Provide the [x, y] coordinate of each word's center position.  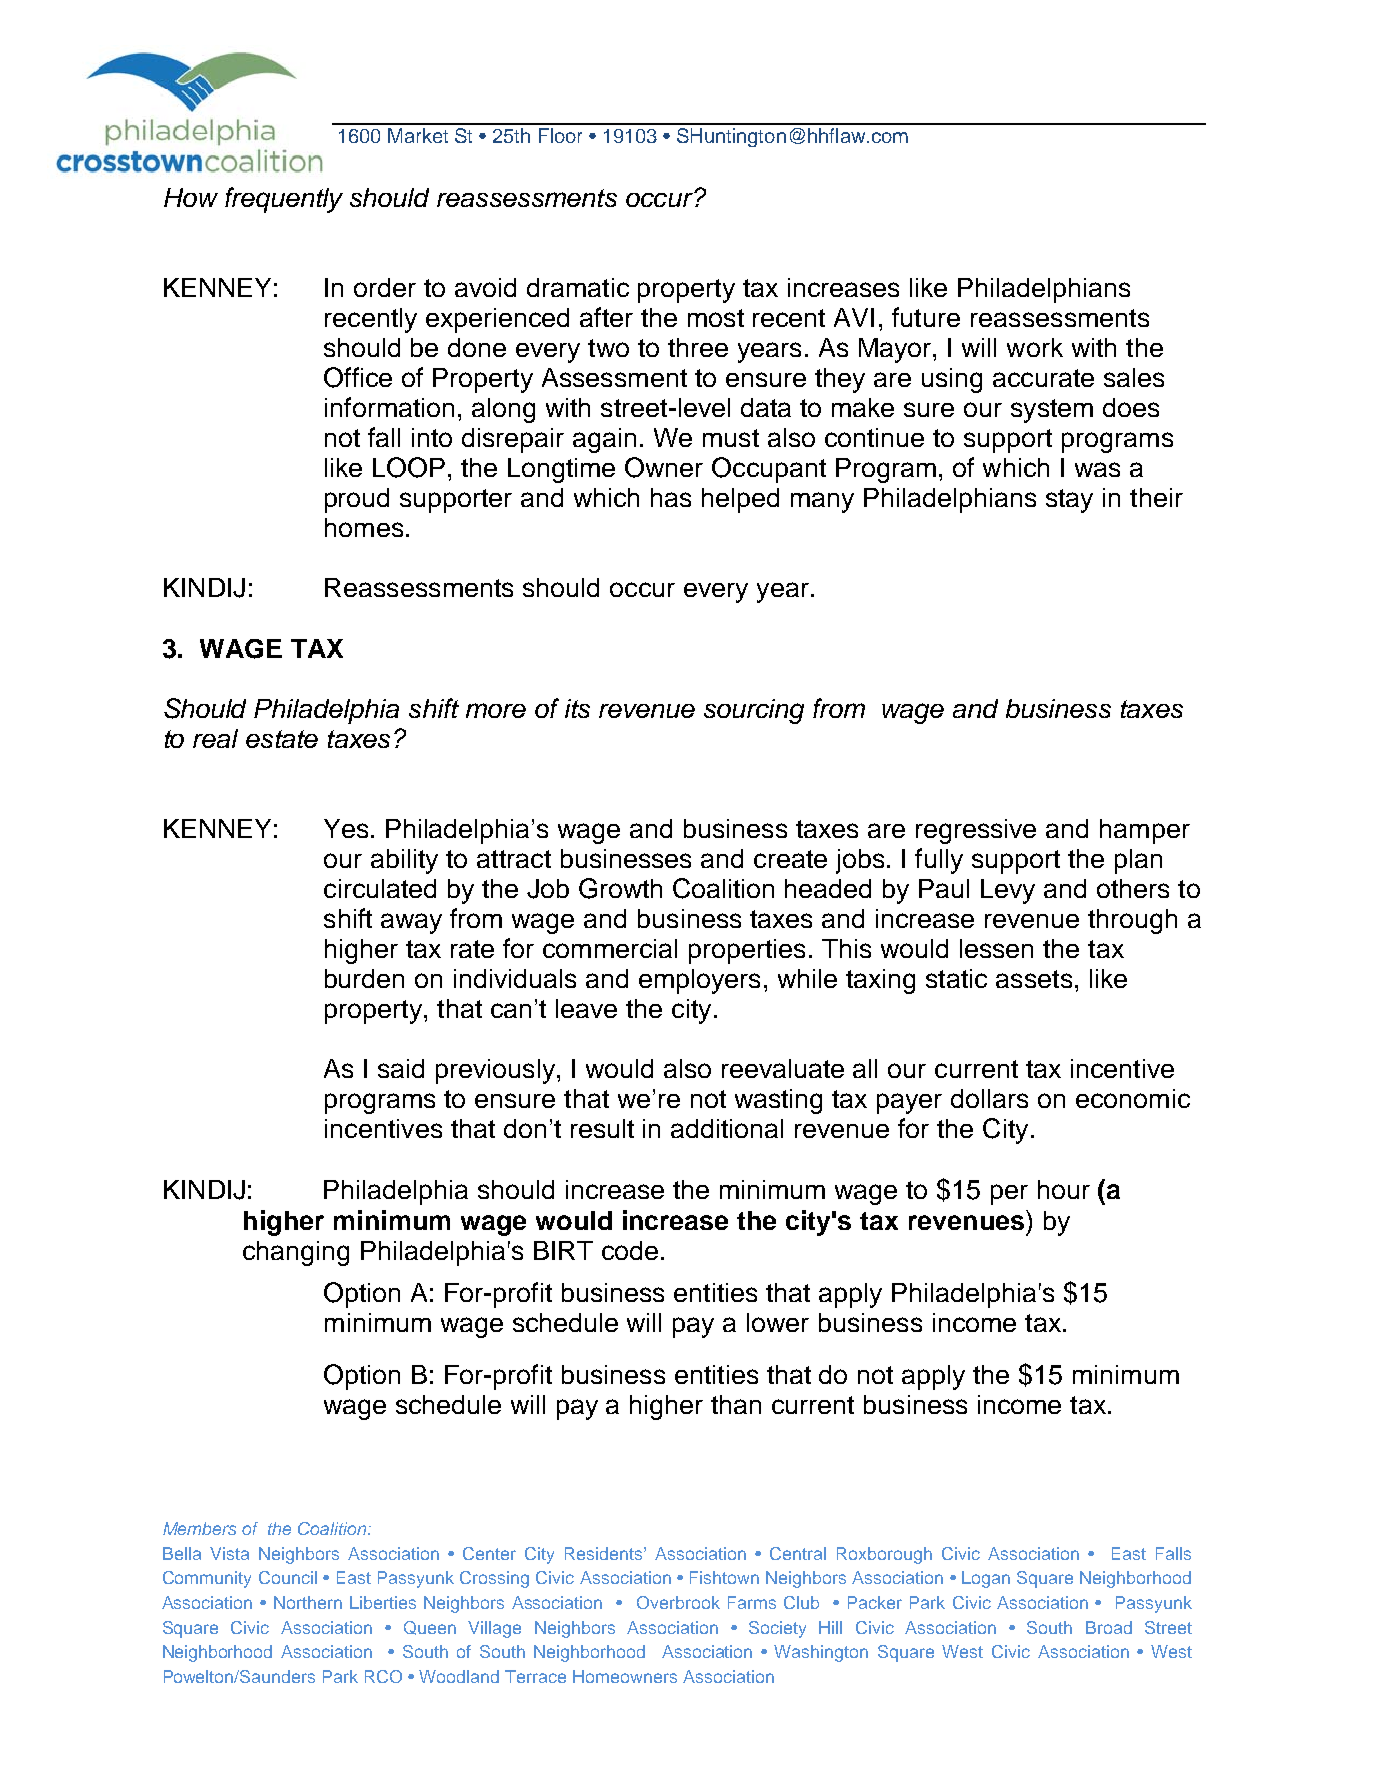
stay [1069, 501]
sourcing [754, 711]
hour [1064, 1189]
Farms [752, 1602]
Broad [1109, 1627]
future [926, 317]
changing [296, 1253]
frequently [284, 200]
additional [727, 1128]
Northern [308, 1602]
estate [282, 739]
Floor [560, 135]
